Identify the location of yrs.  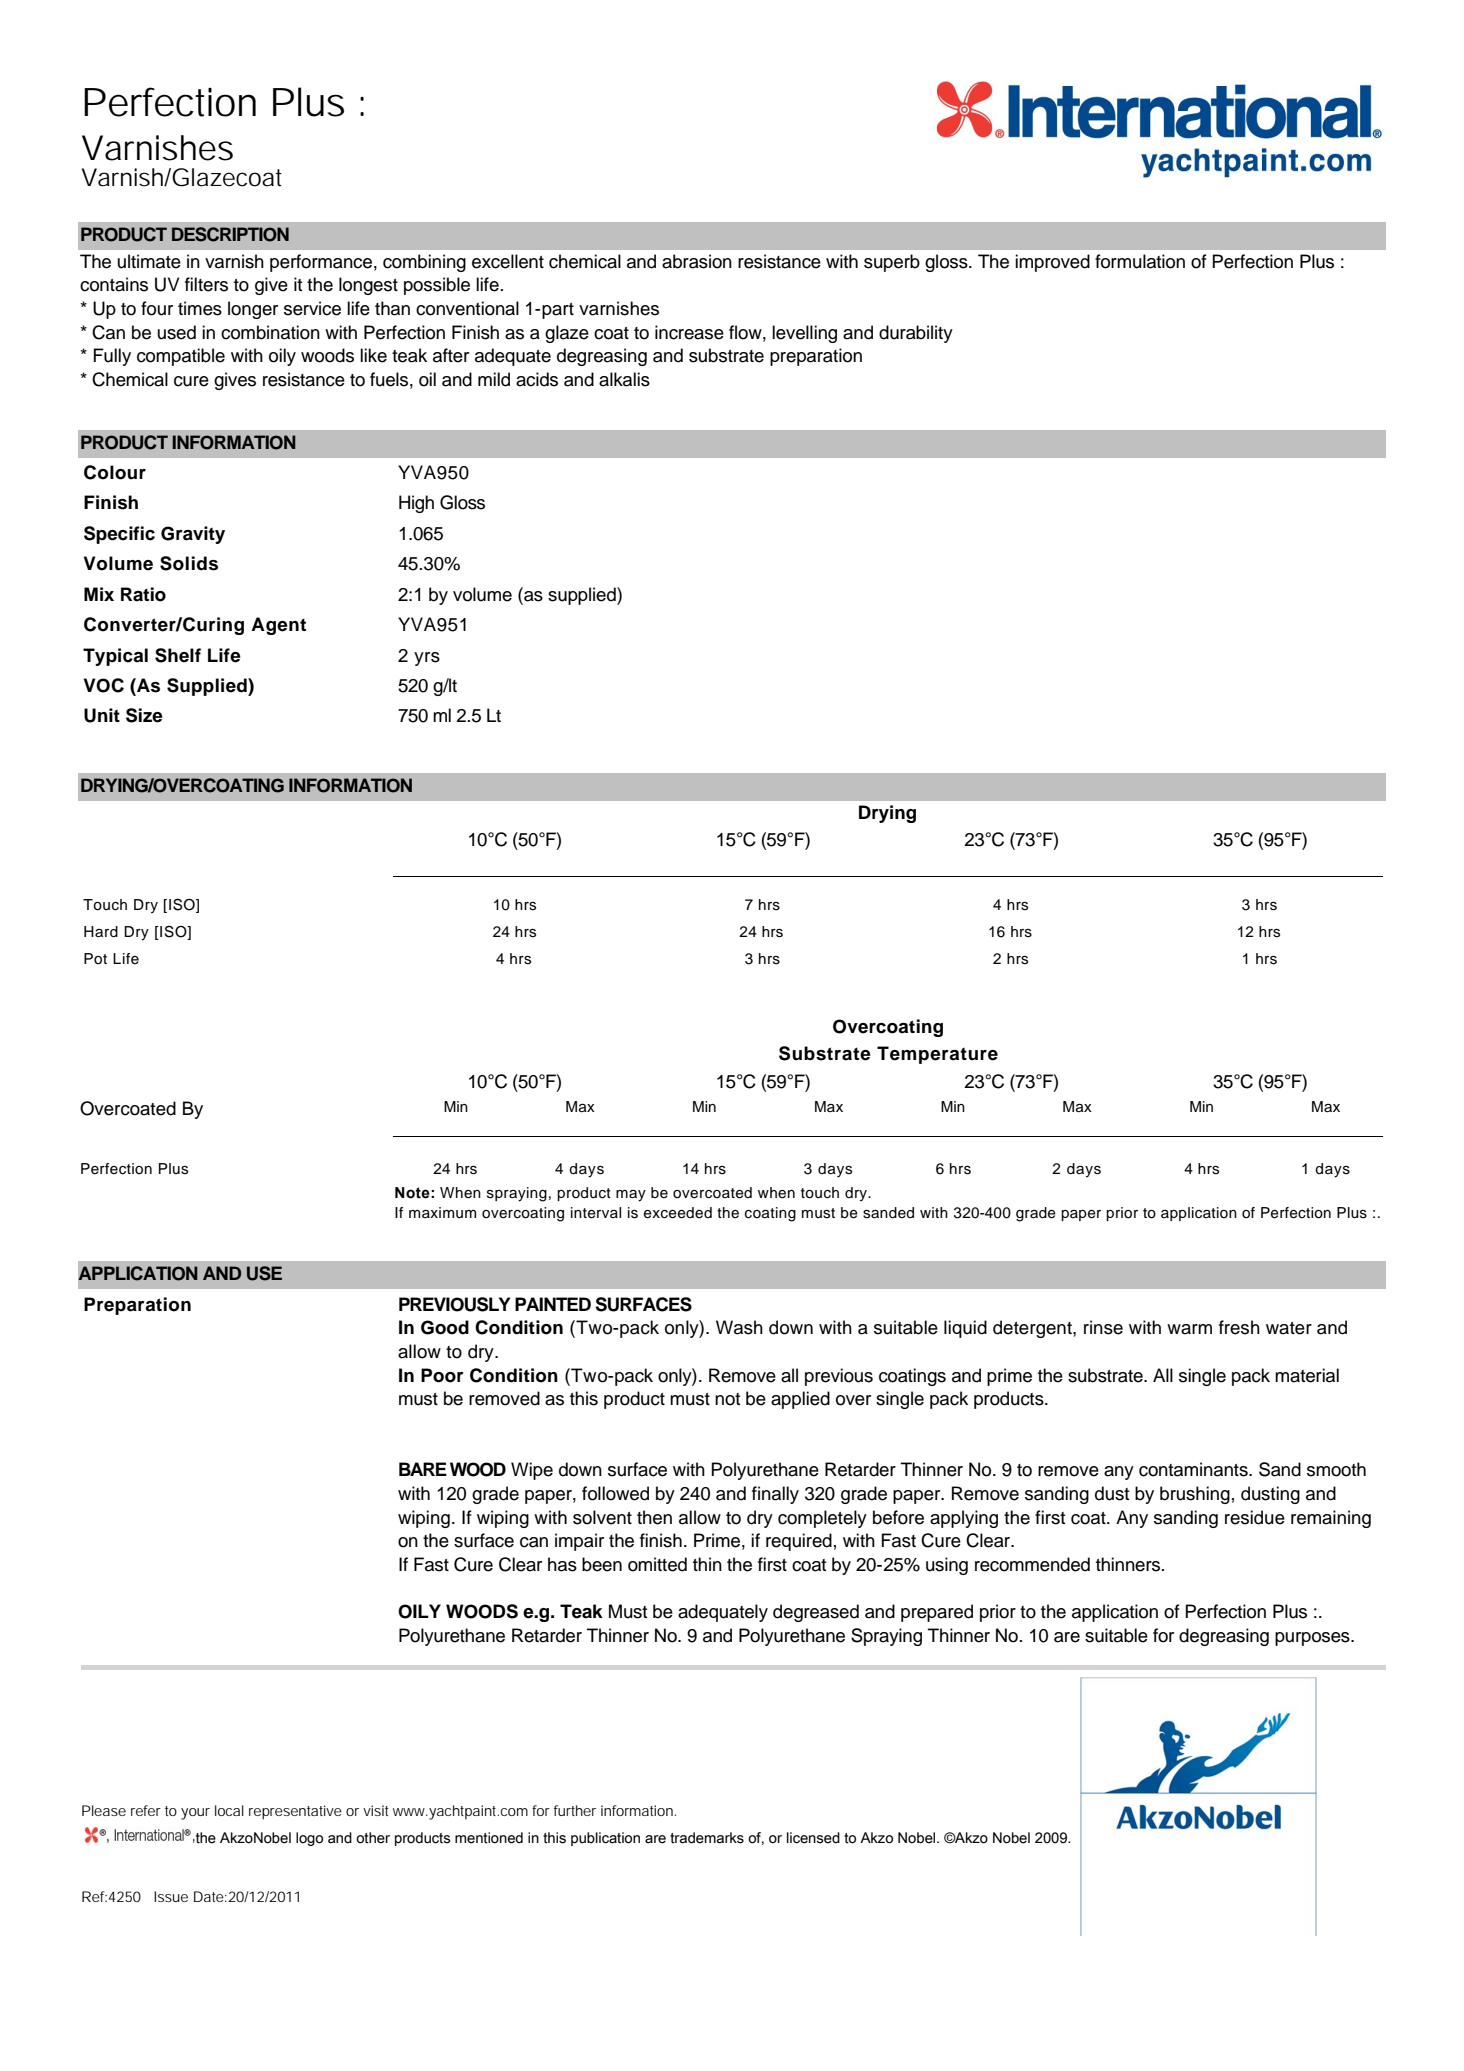
(427, 659).
